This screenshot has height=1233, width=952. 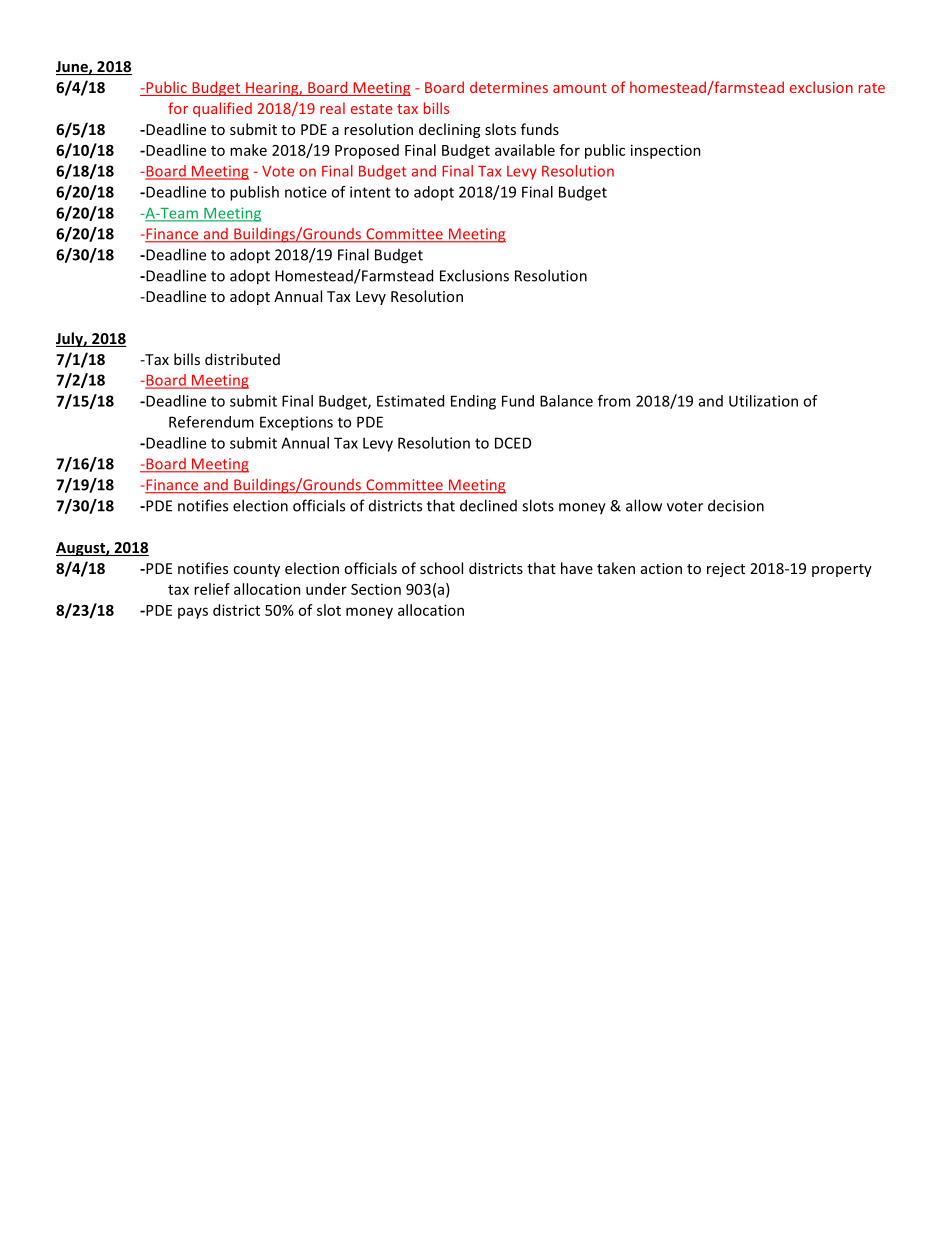 What do you see at coordinates (254, 193) in the screenshot?
I see `publish` at bounding box center [254, 193].
